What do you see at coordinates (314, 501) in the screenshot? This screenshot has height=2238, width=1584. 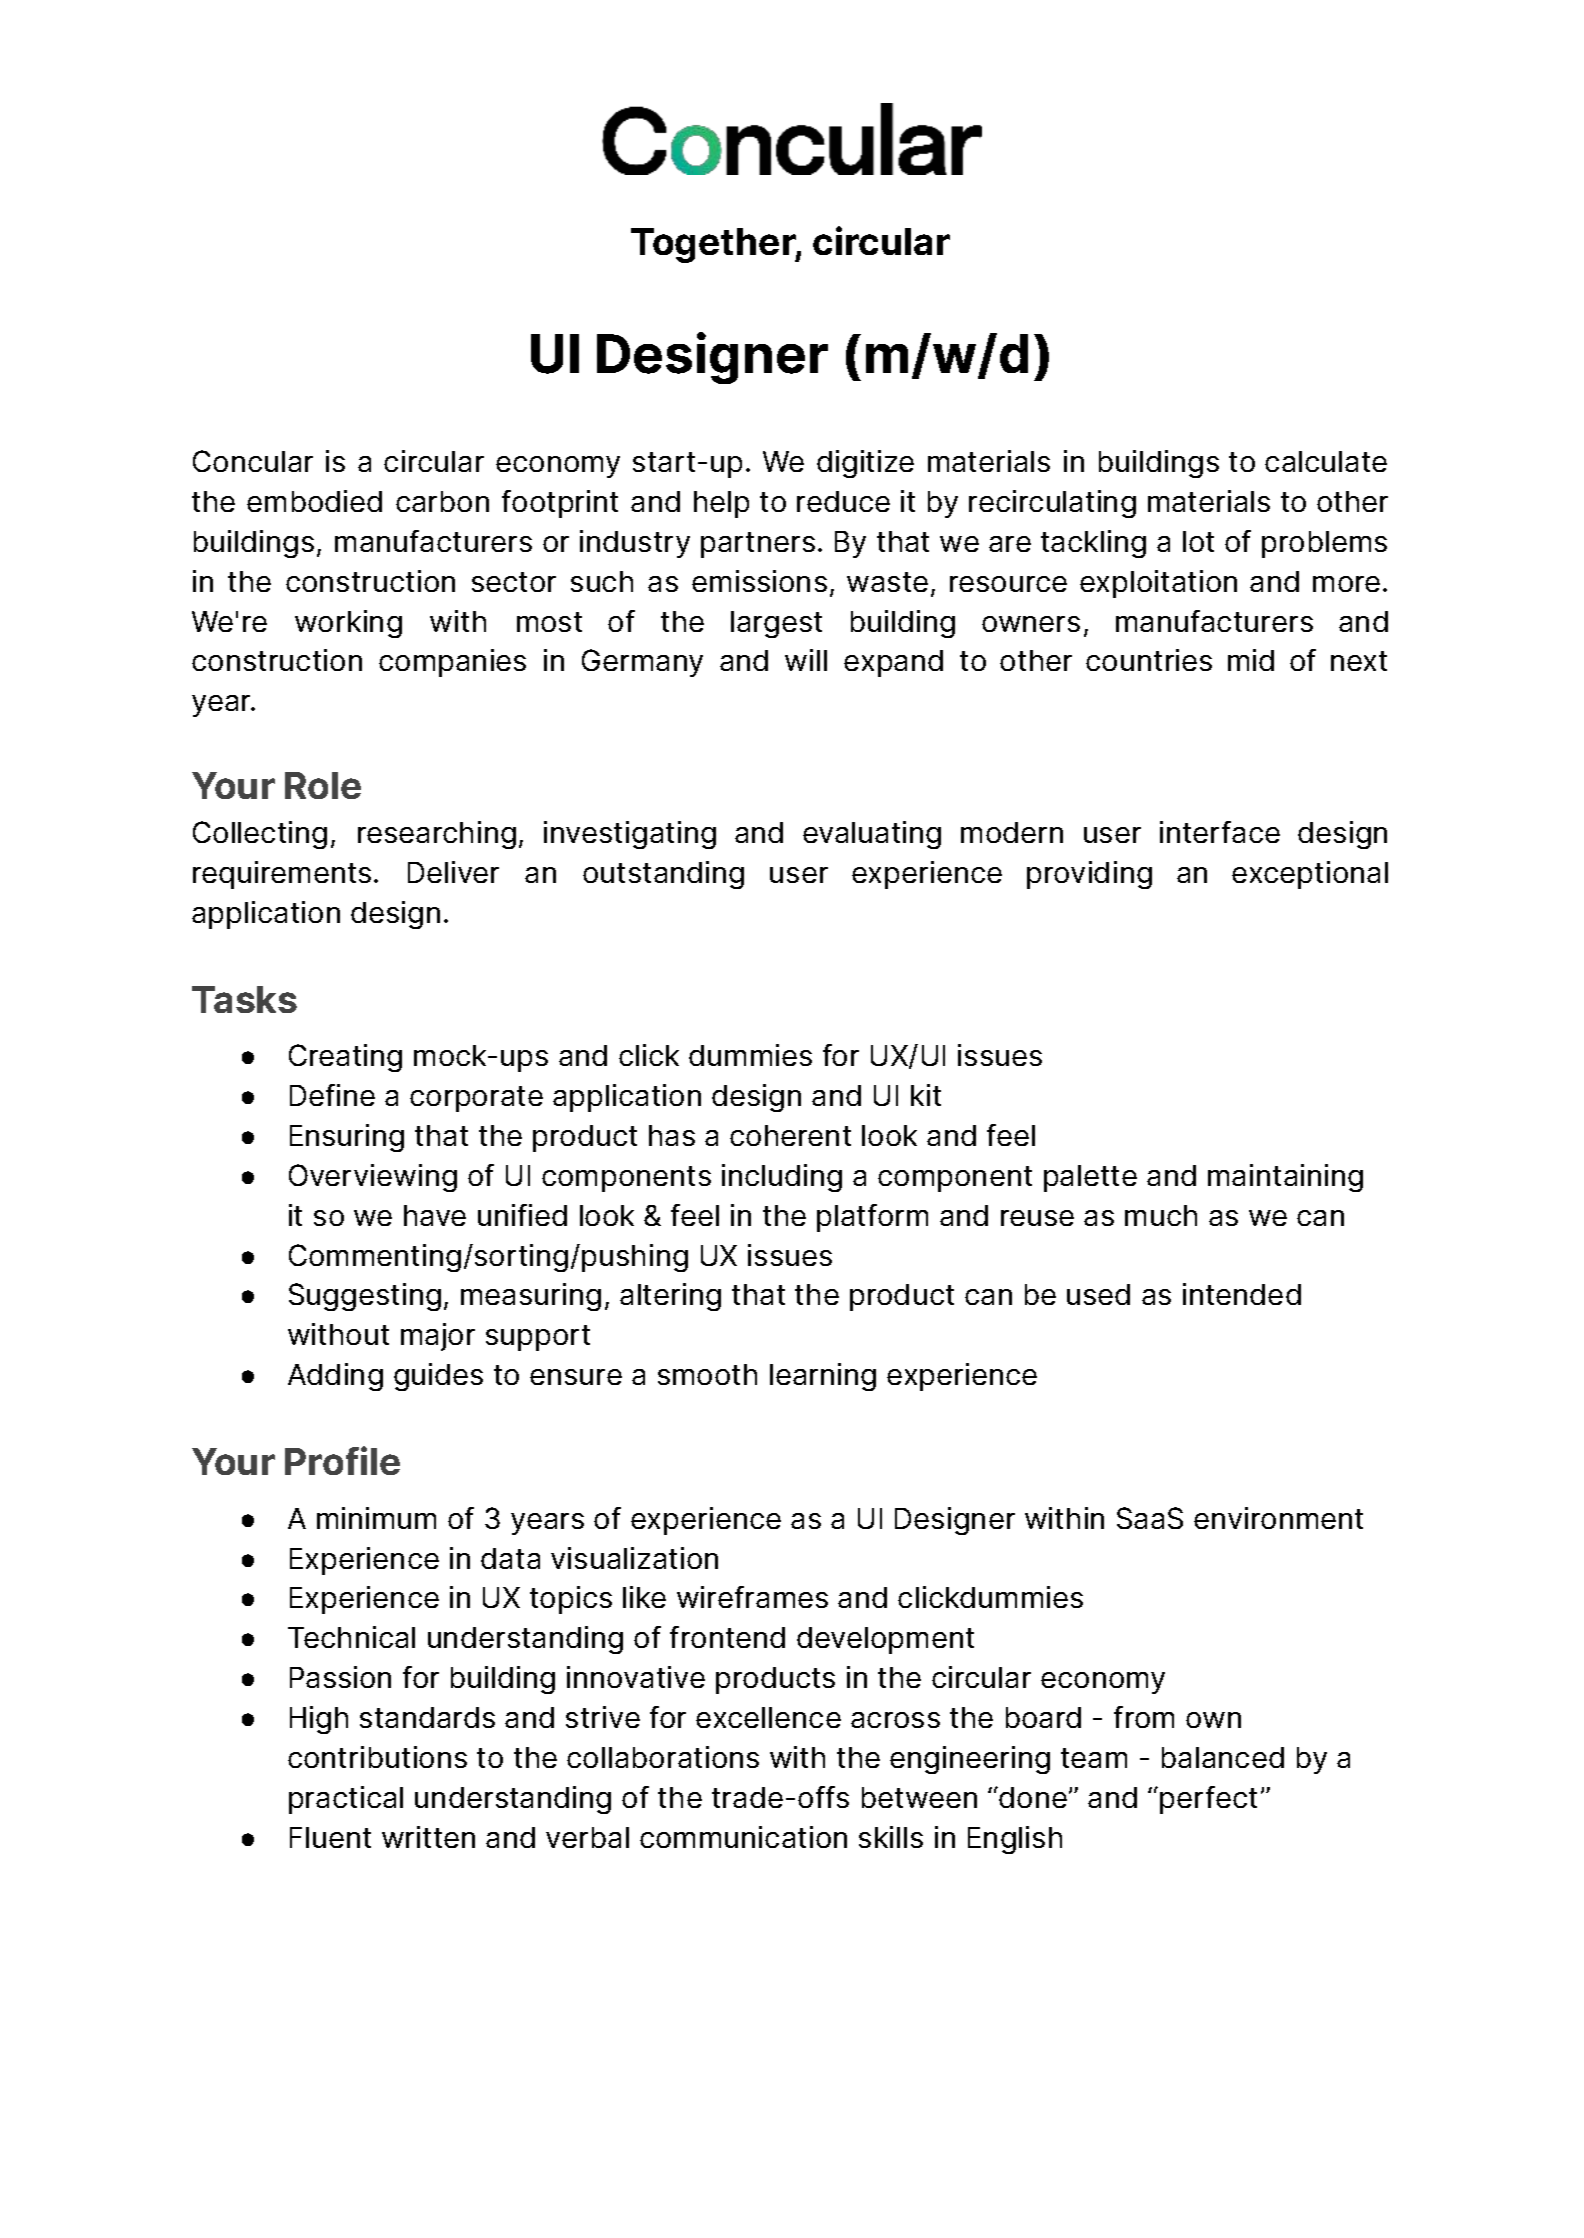 I see `embodied` at bounding box center [314, 501].
